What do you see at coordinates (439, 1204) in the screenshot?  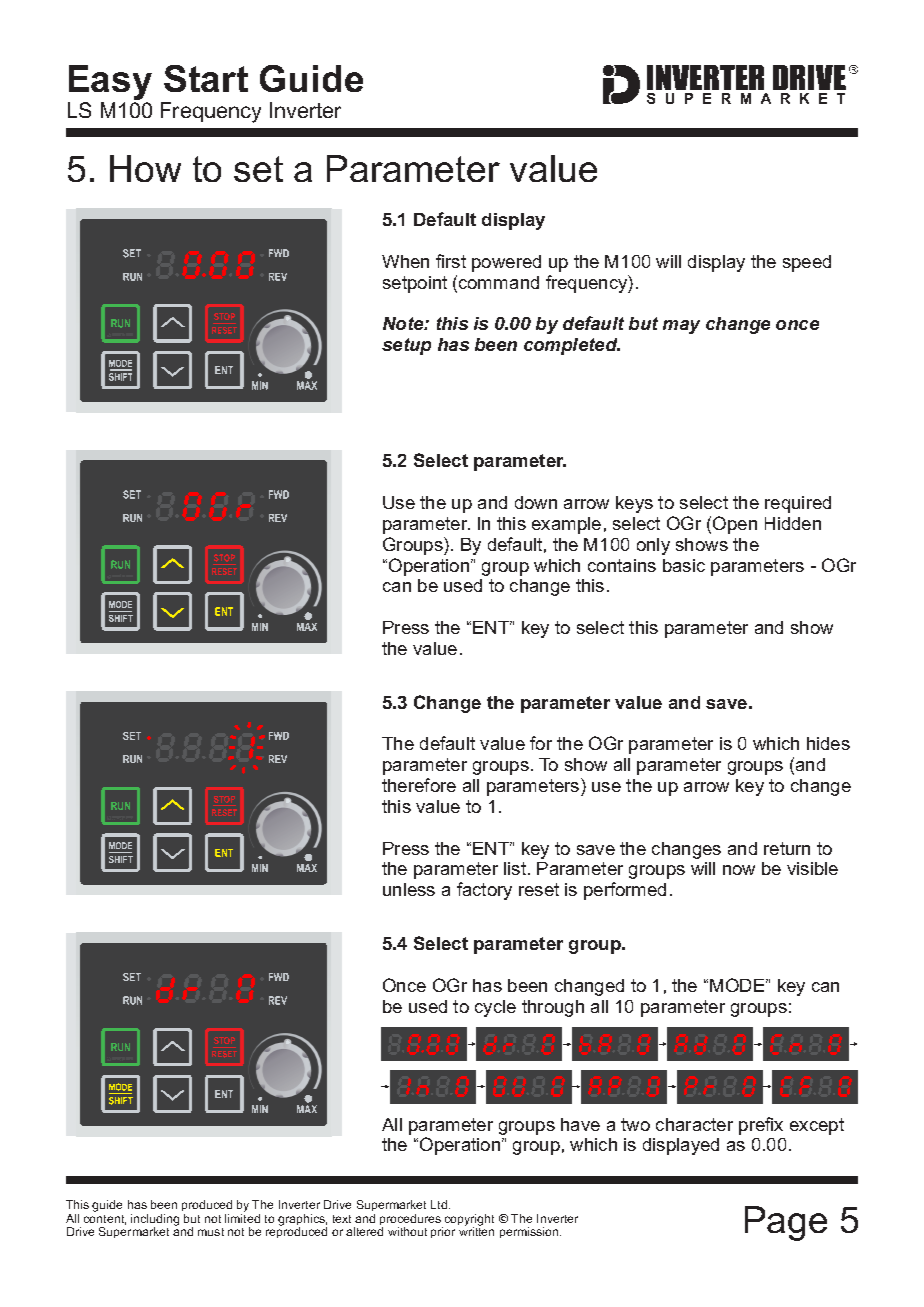 I see `Ltd` at bounding box center [439, 1204].
